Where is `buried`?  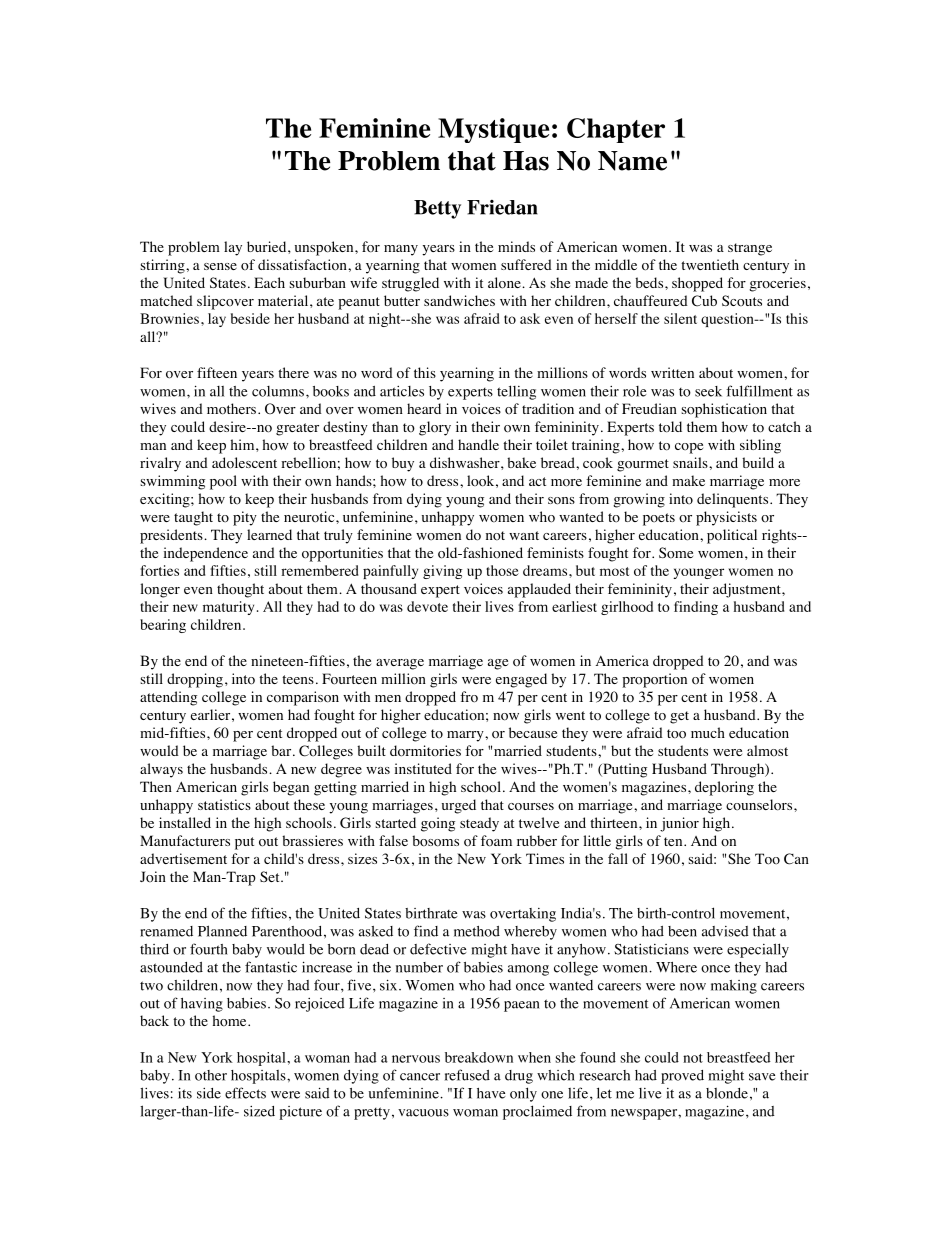 buried is located at coordinates (268, 246).
